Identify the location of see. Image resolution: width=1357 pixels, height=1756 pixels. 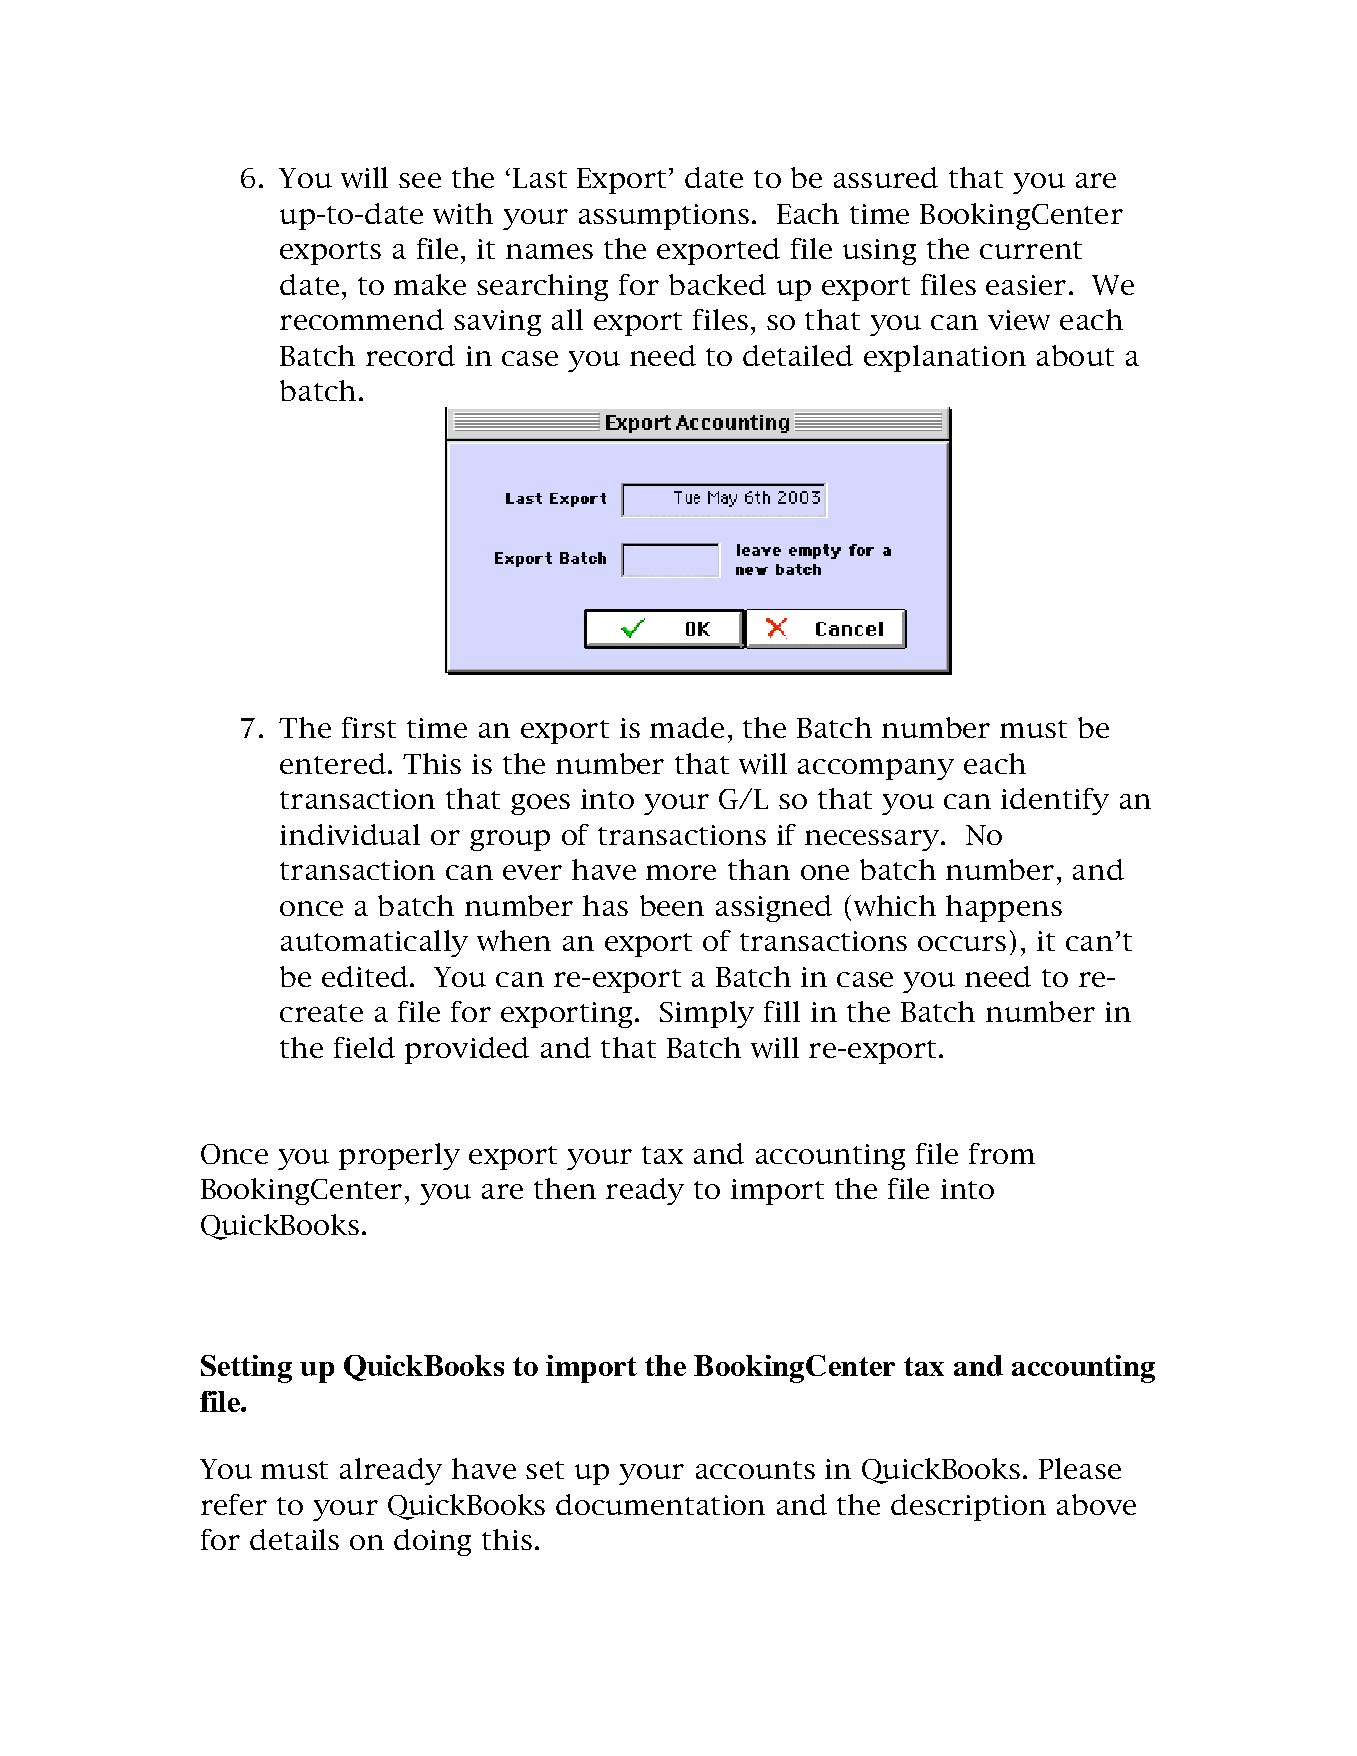
(420, 180).
